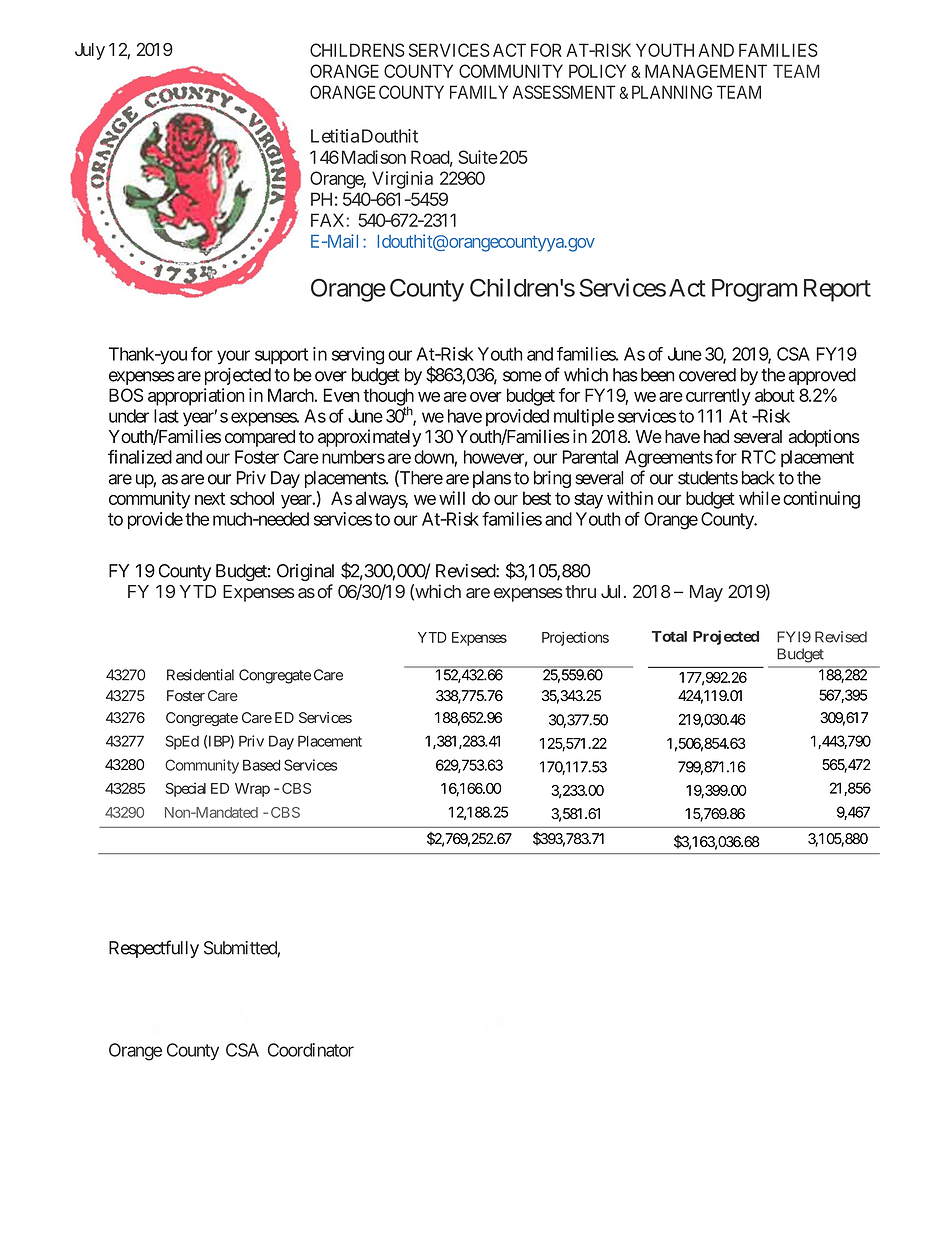 Image resolution: width=952 pixels, height=1233 pixels. Describe the element at coordinates (479, 92) in the page. I see `FAMILY` at that location.
